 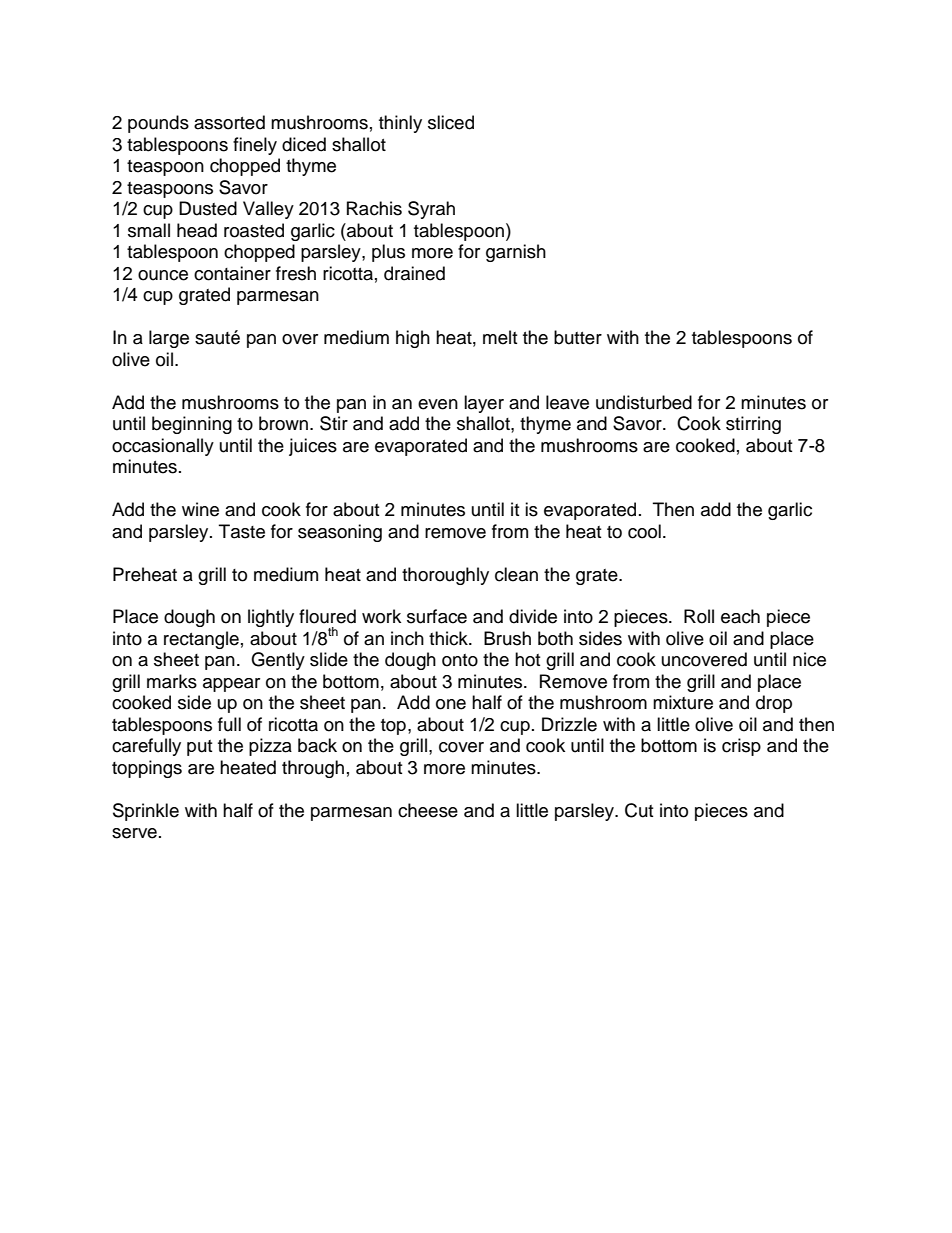 What do you see at coordinates (146, 812) in the screenshot?
I see `Sprinkle` at bounding box center [146, 812].
